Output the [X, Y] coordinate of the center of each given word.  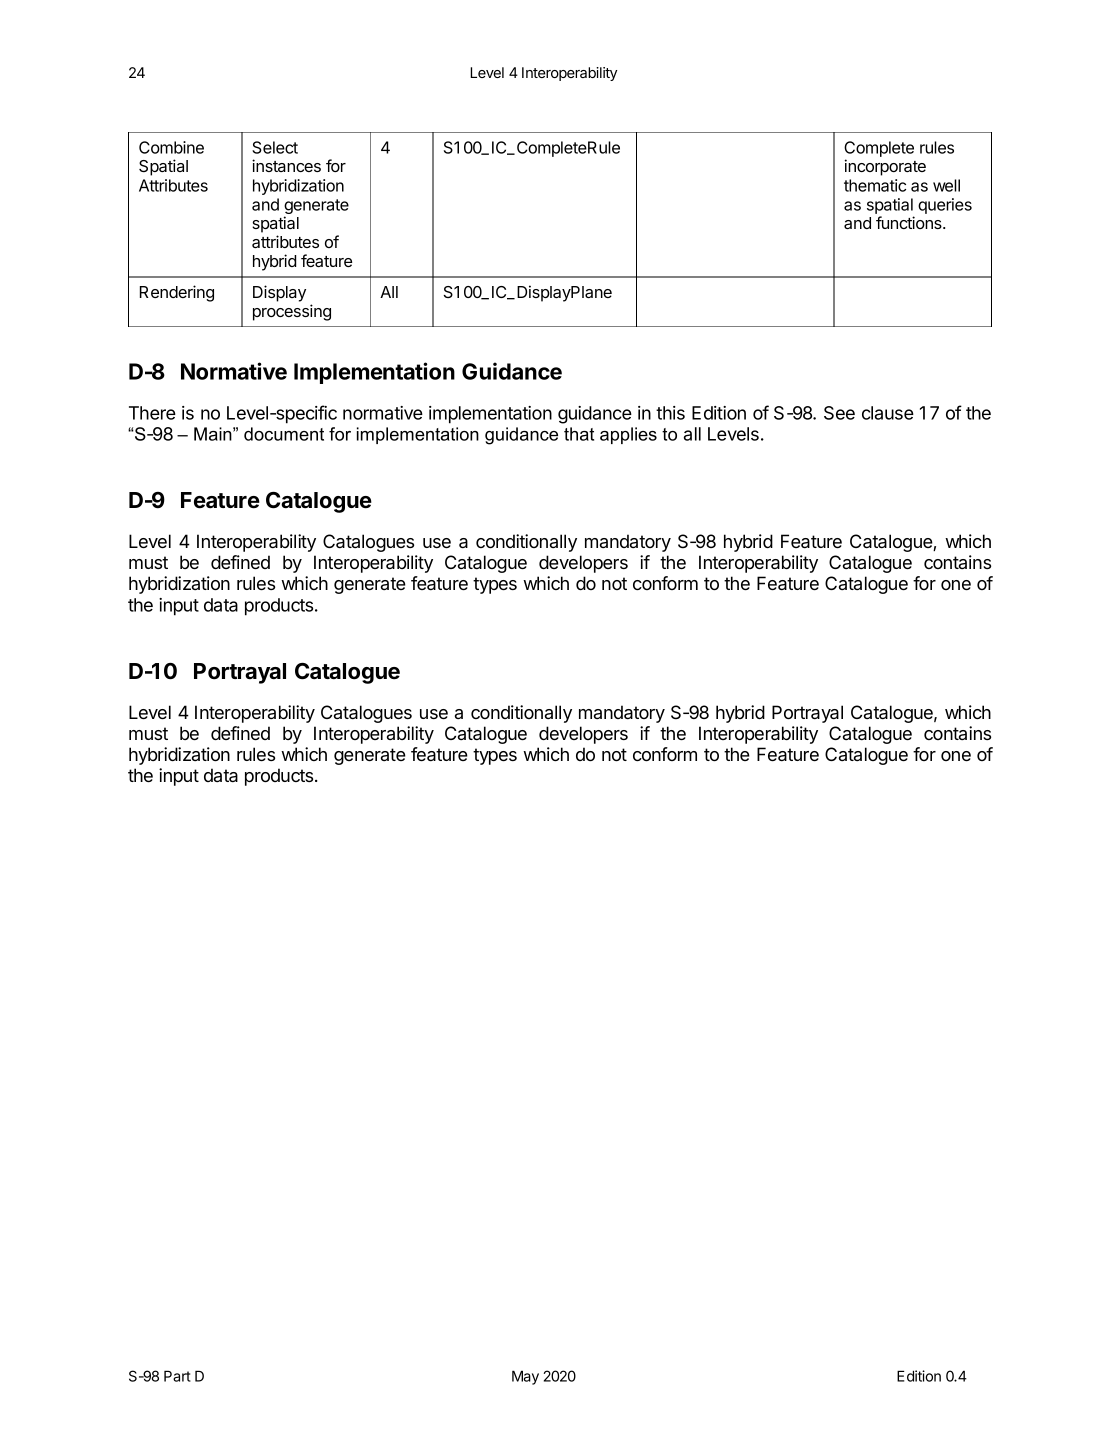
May [525, 1377]
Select [275, 147]
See [839, 413]
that [579, 434]
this [670, 413]
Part [177, 1376]
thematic [875, 185]
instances [286, 165]
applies [628, 435]
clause [888, 413]
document [284, 434]
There [152, 413]
